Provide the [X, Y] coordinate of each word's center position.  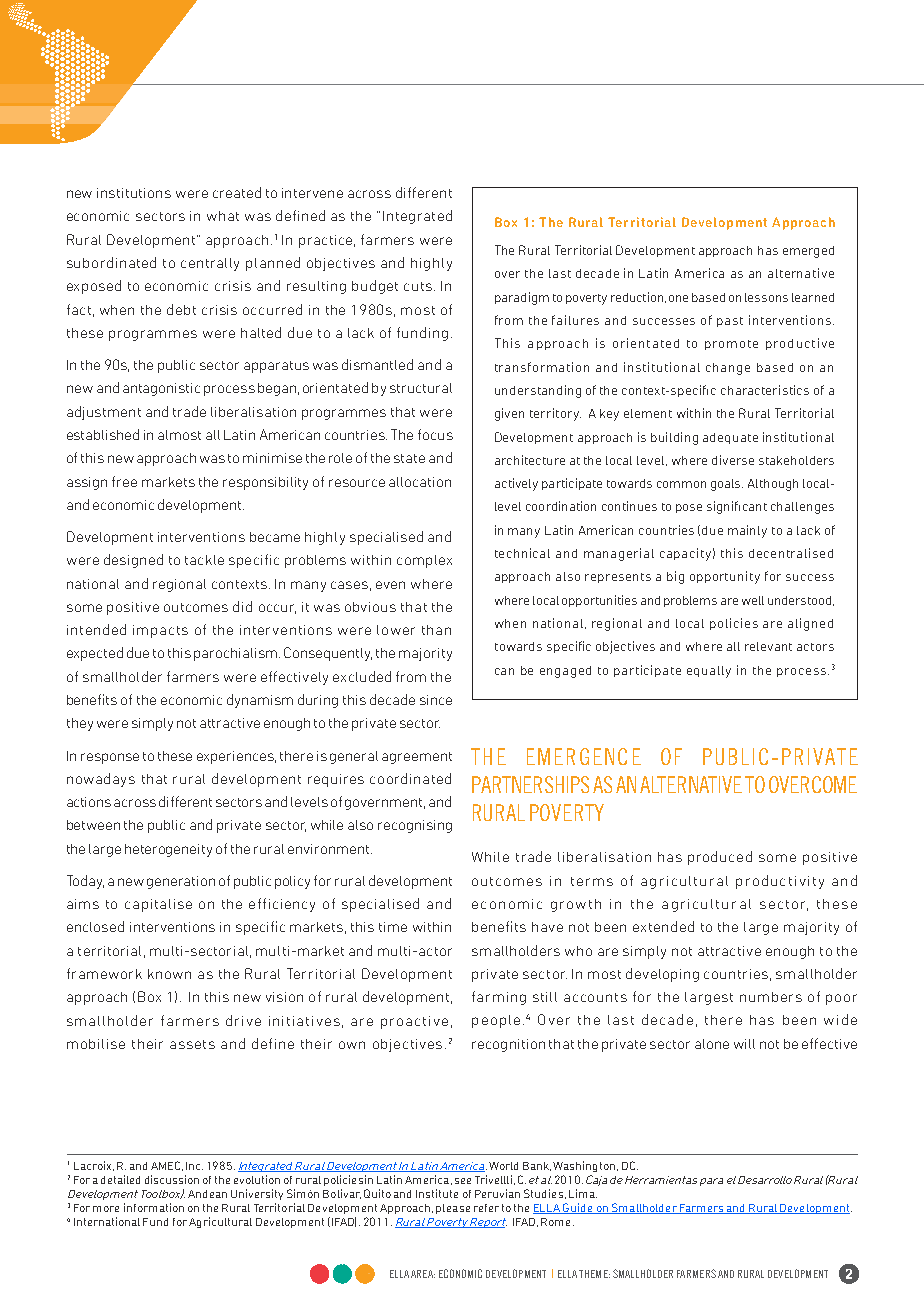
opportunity [725, 577]
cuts [418, 286]
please [453, 1209]
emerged [808, 252]
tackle [204, 560]
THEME [594, 1274]
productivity [780, 882]
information [154, 1207]
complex [424, 561]
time [393, 927]
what [223, 216]
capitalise [158, 905]
